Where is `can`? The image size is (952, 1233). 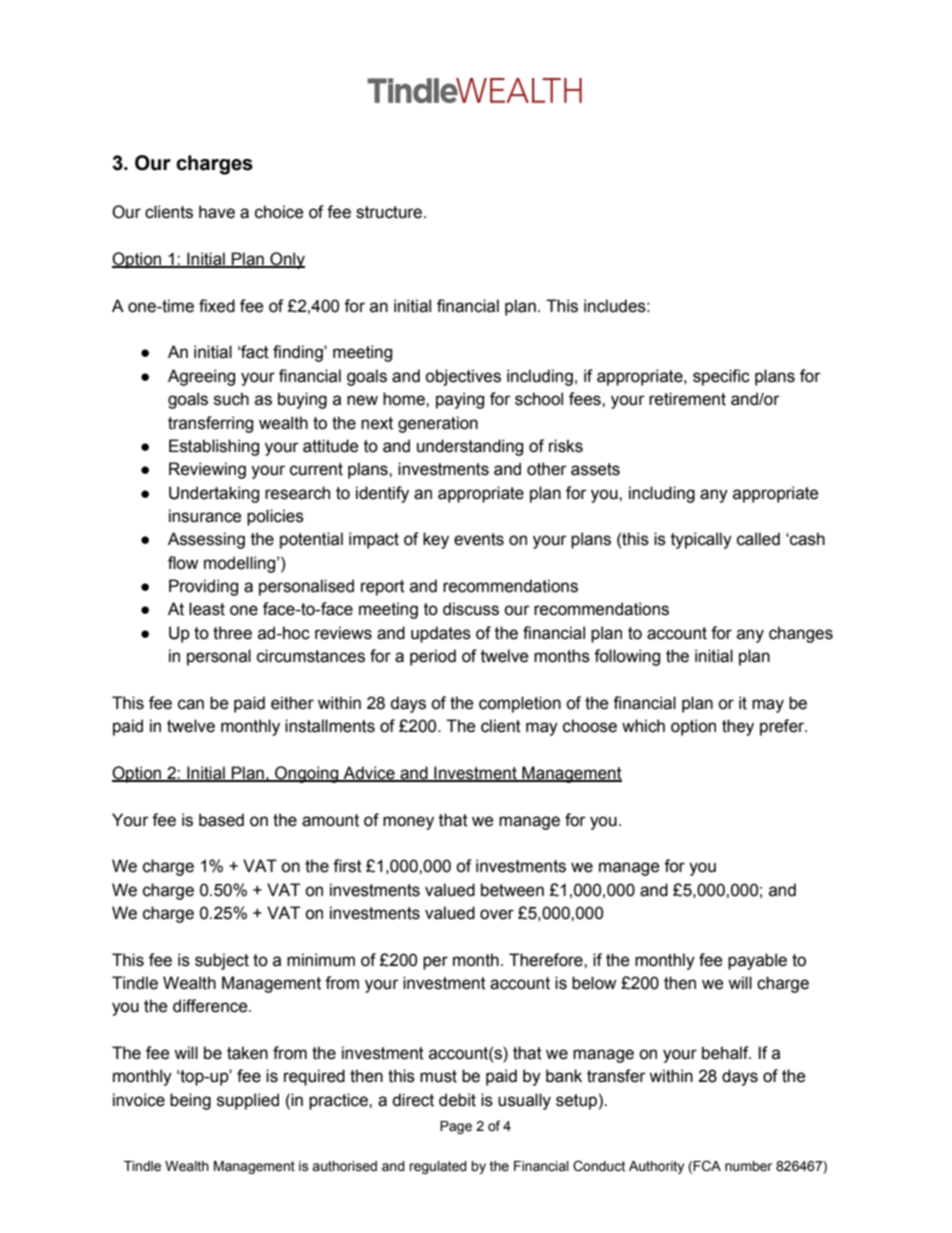 can is located at coordinates (191, 704).
